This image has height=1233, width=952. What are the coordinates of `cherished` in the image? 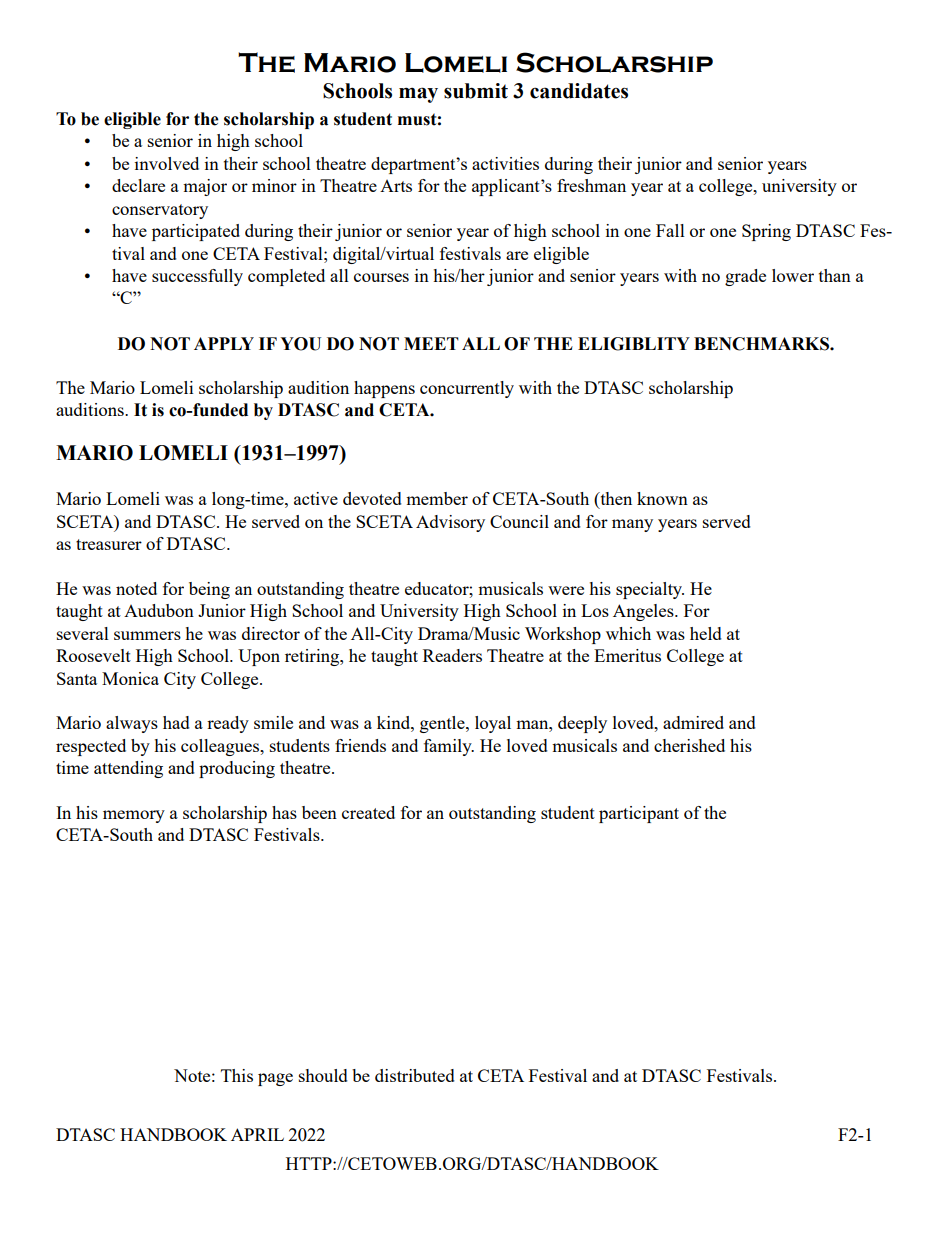 It's located at (689, 745).
